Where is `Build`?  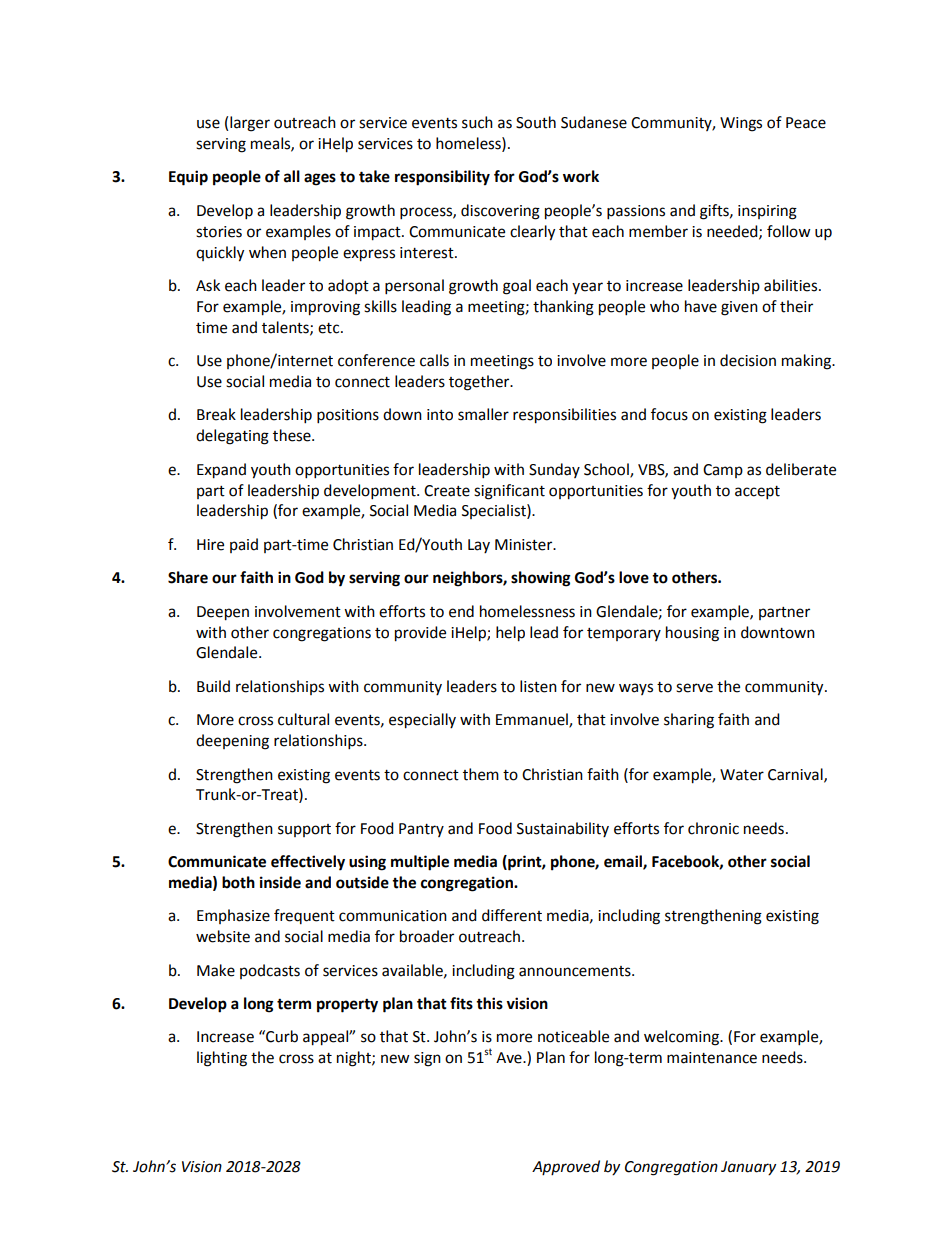 Build is located at coordinates (213, 686).
